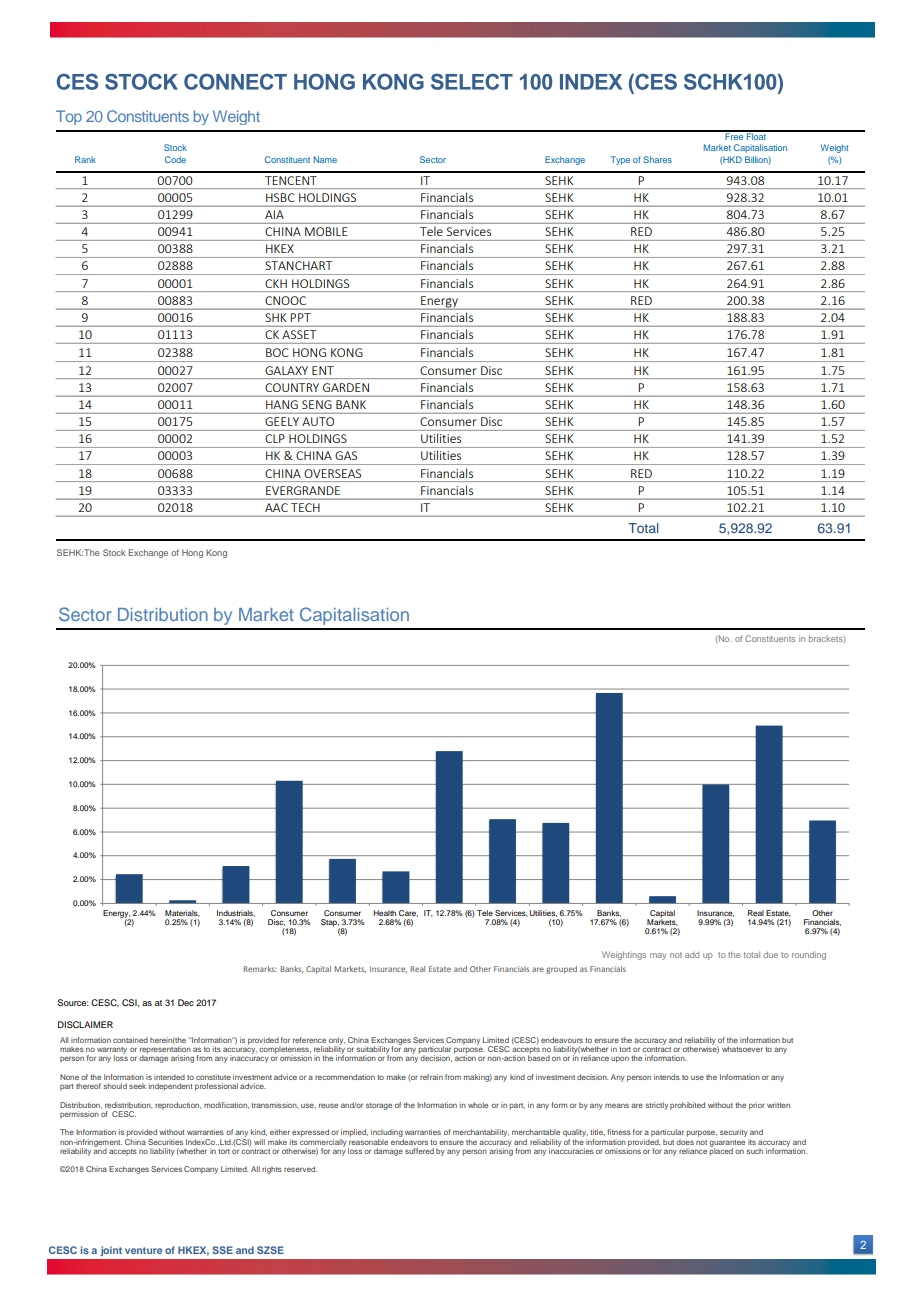  What do you see at coordinates (346, 455) in the screenshot?
I see `GAS` at bounding box center [346, 455].
